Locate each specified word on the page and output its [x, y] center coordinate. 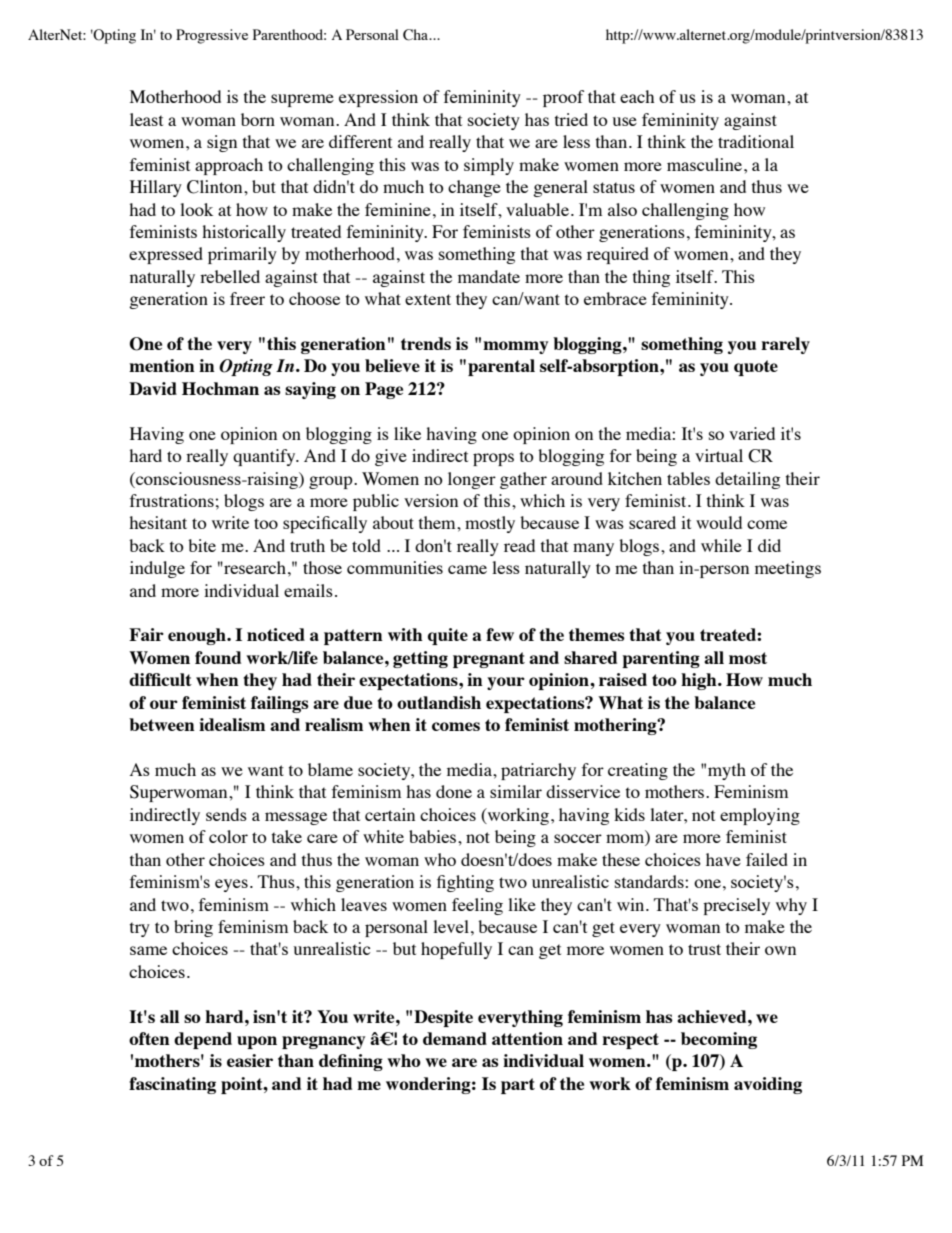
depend [203, 1040]
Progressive [212, 36]
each [637, 96]
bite [202, 545]
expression [378, 98]
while [721, 545]
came [467, 569]
